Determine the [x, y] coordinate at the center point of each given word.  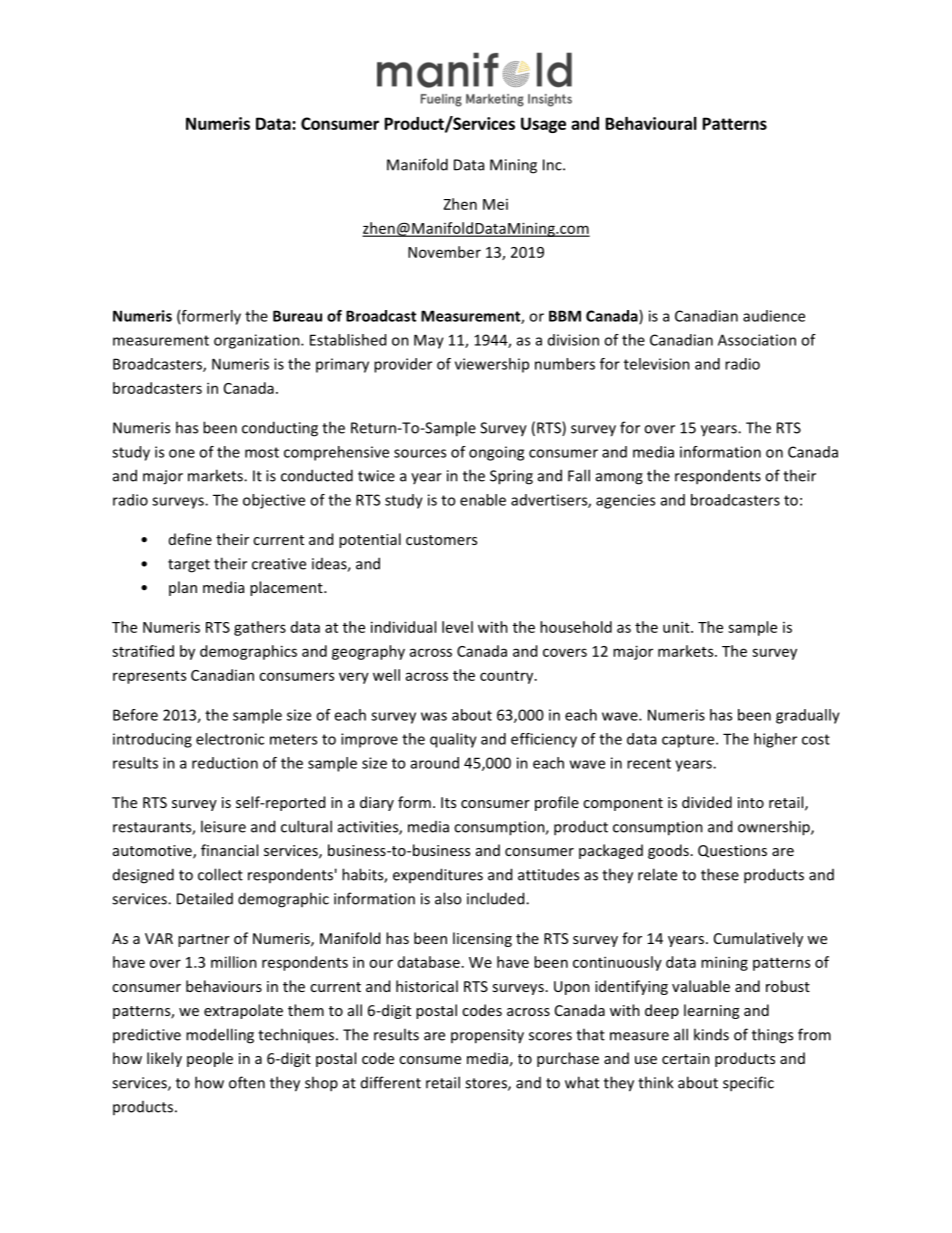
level [457, 627]
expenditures [438, 875]
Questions [732, 851]
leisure [223, 826]
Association [757, 340]
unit [677, 627]
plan [183, 588]
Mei [495, 204]
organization [258, 341]
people [210, 1059]
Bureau [297, 316]
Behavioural [651, 123]
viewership [492, 365]
